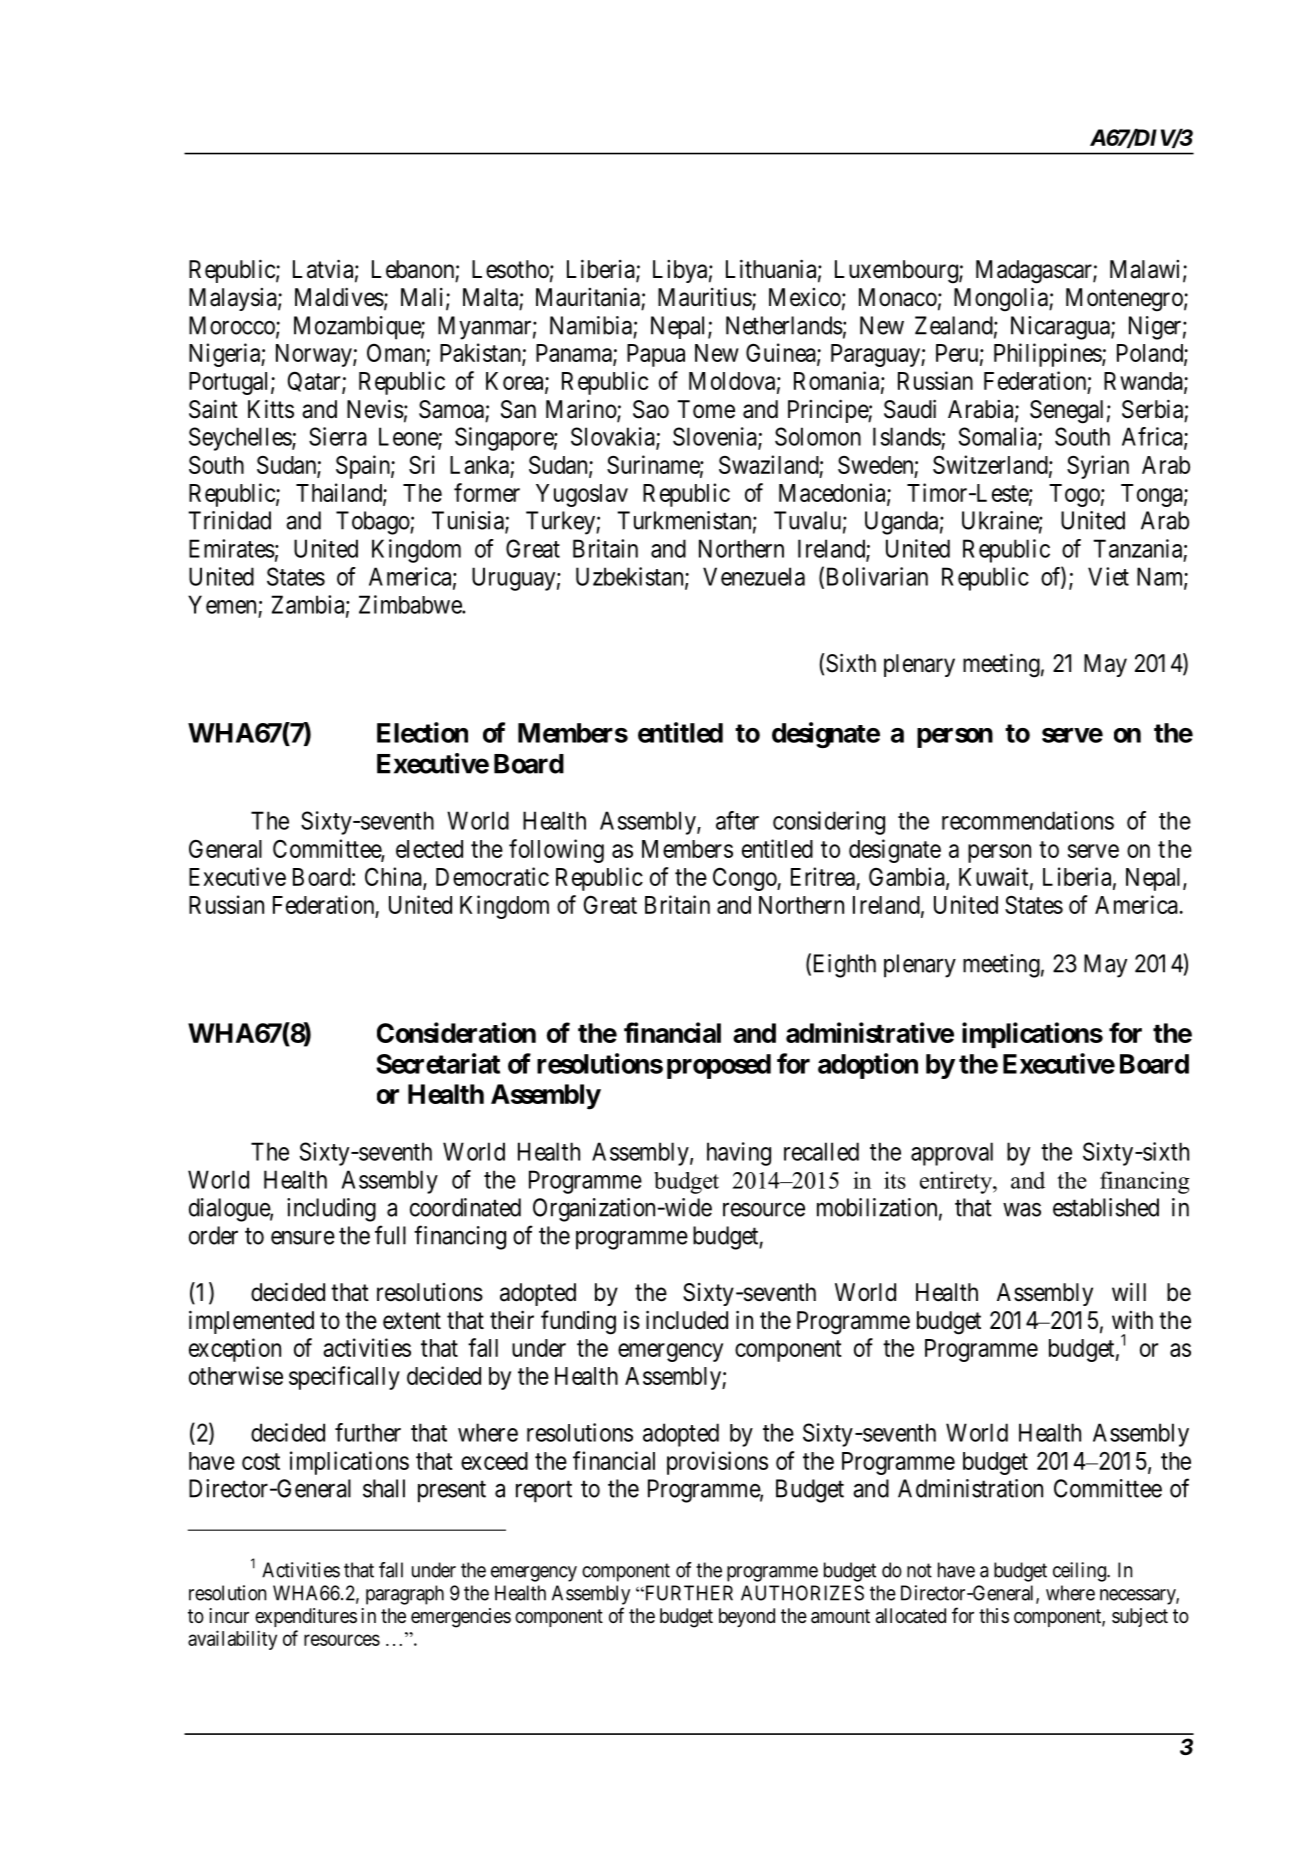 This page has height=1860, width=1315. Describe the element at coordinates (339, 297) in the page. I see `Maldives` at that location.
